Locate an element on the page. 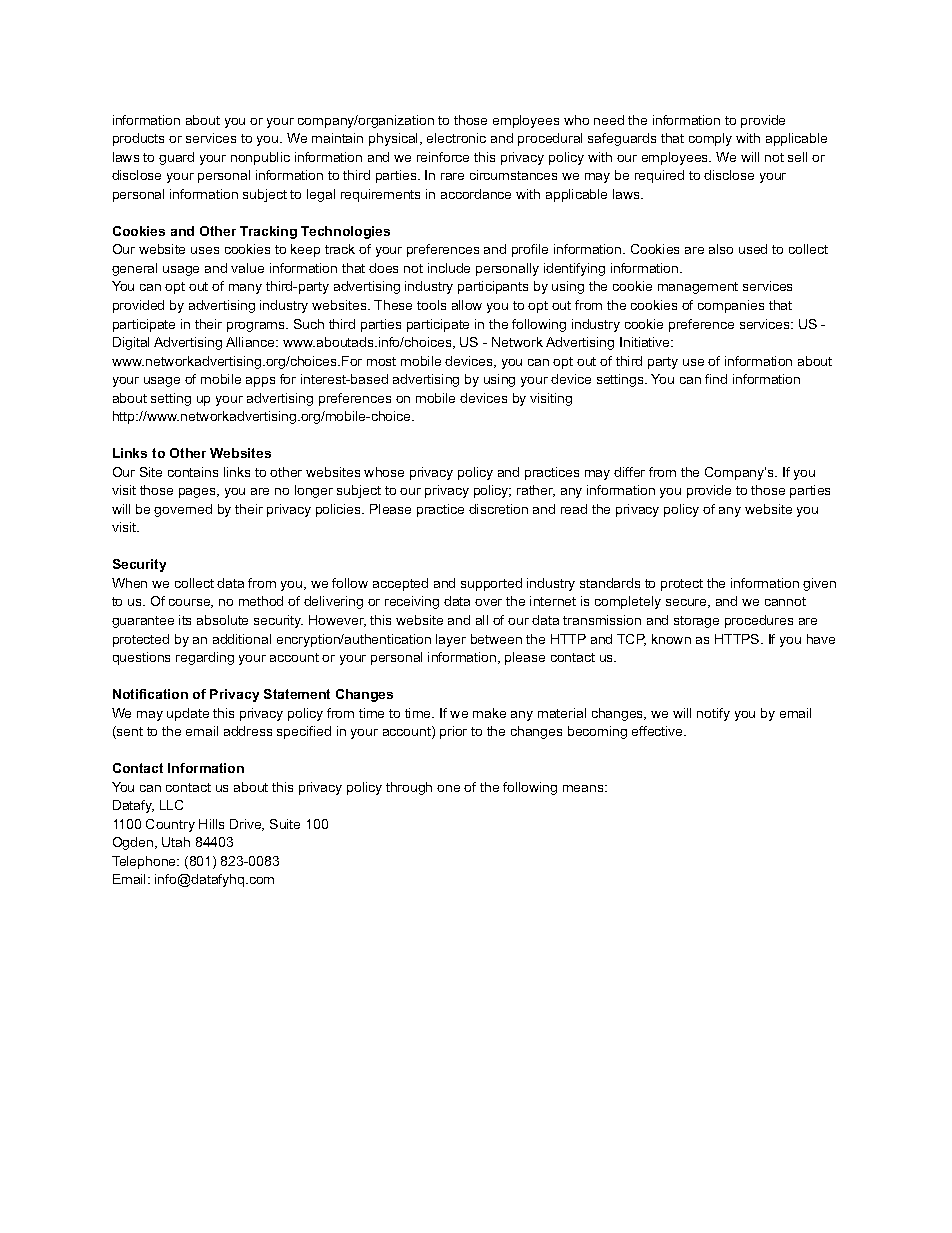 The height and width of the image is (1233, 952). most is located at coordinates (381, 361).
